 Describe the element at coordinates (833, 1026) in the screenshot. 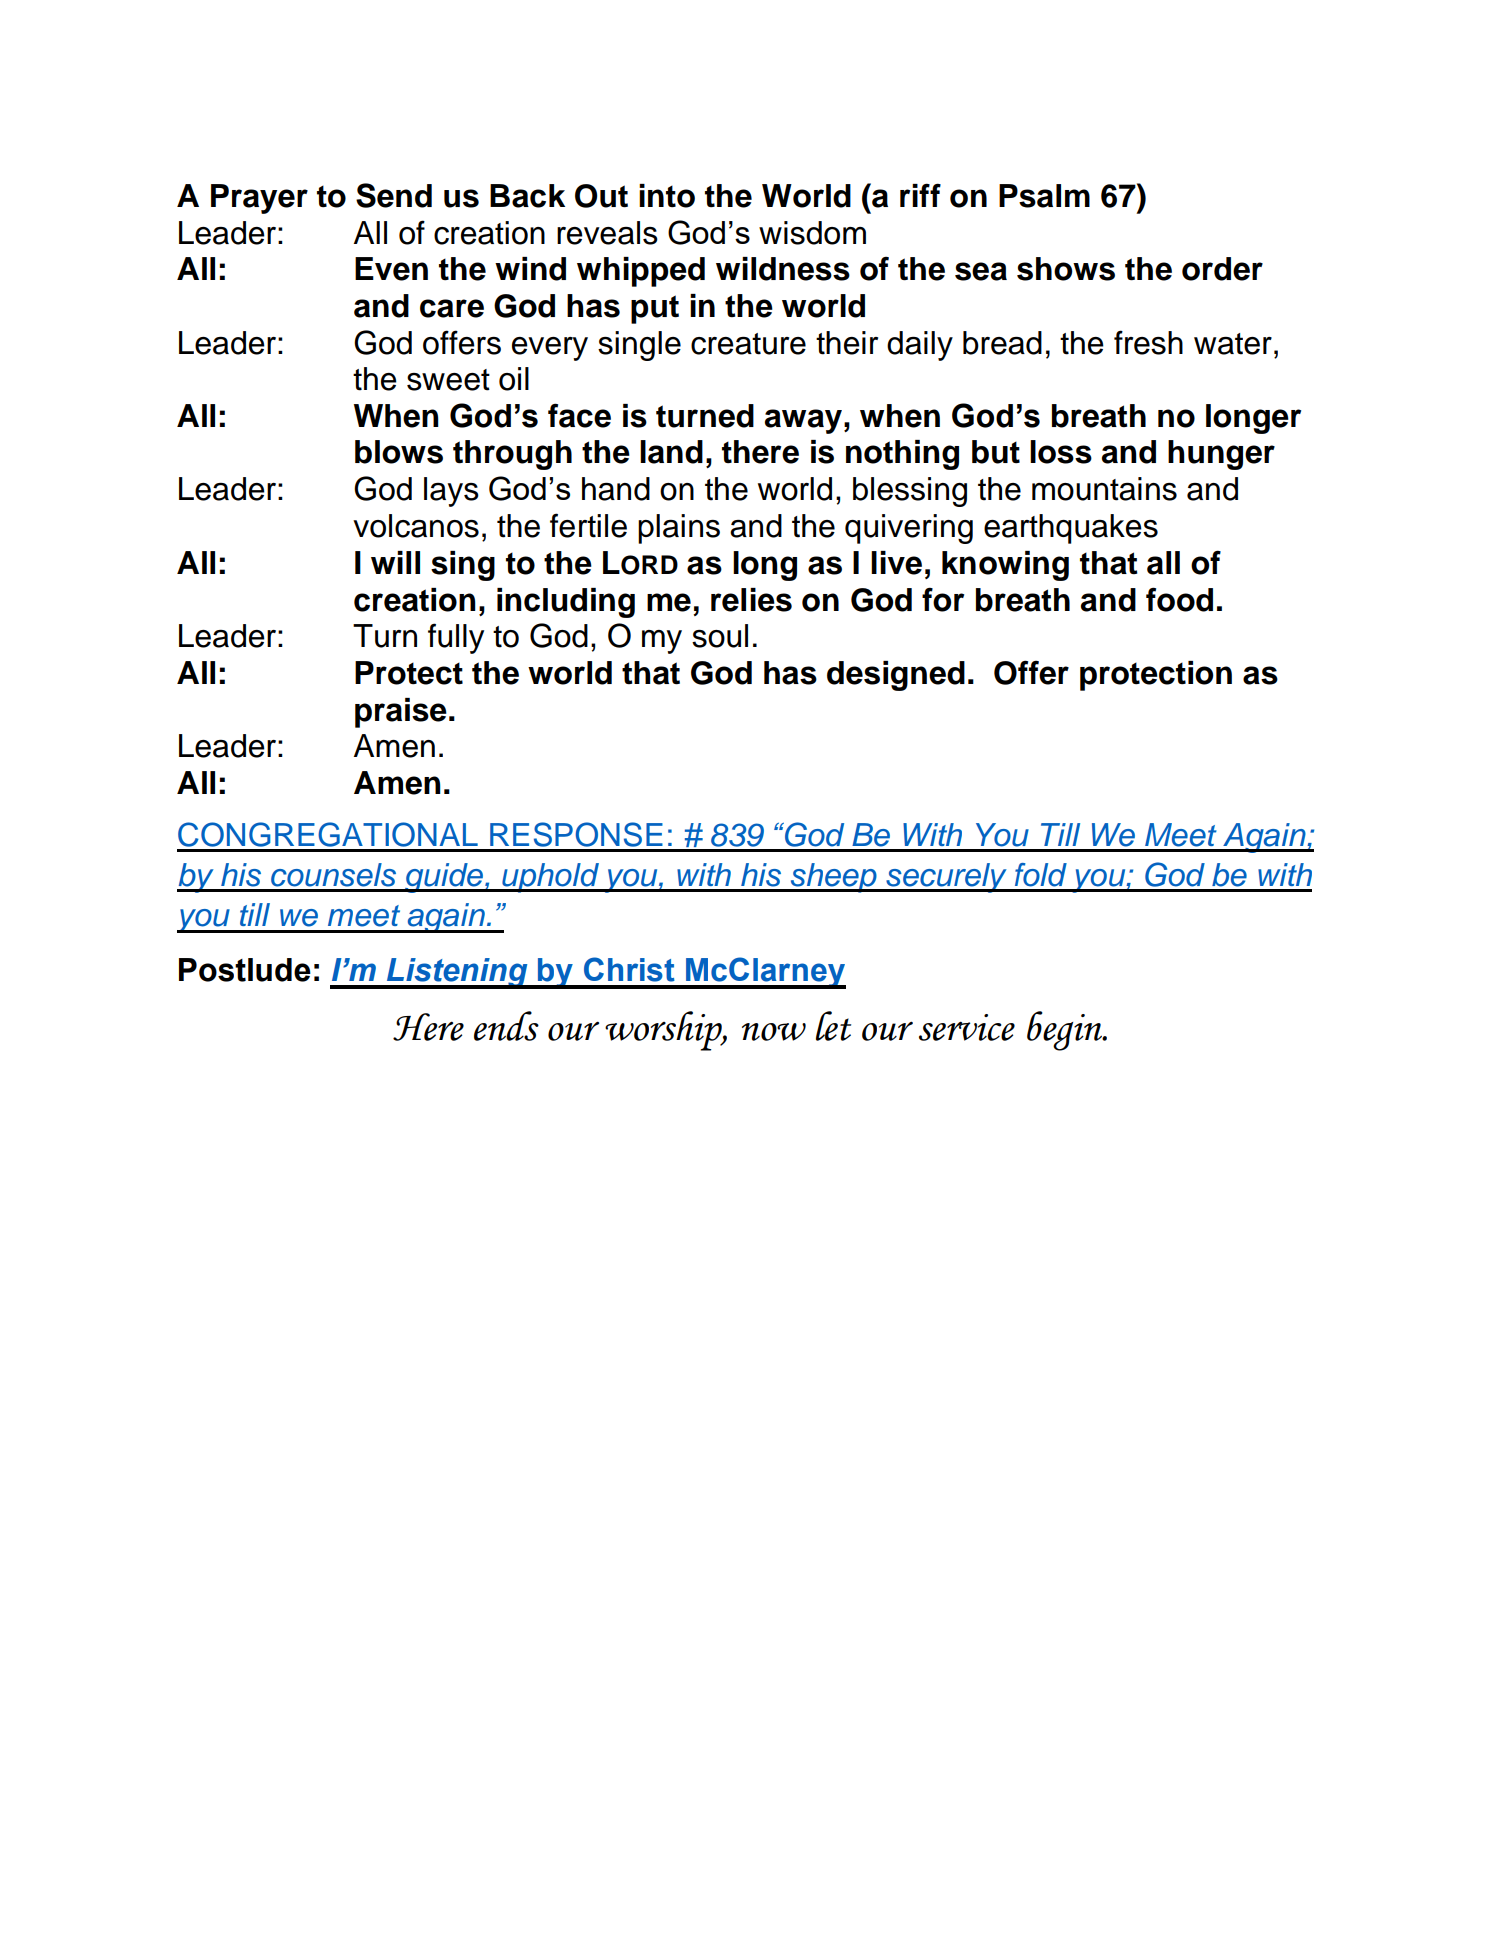

I see `let` at that location.
